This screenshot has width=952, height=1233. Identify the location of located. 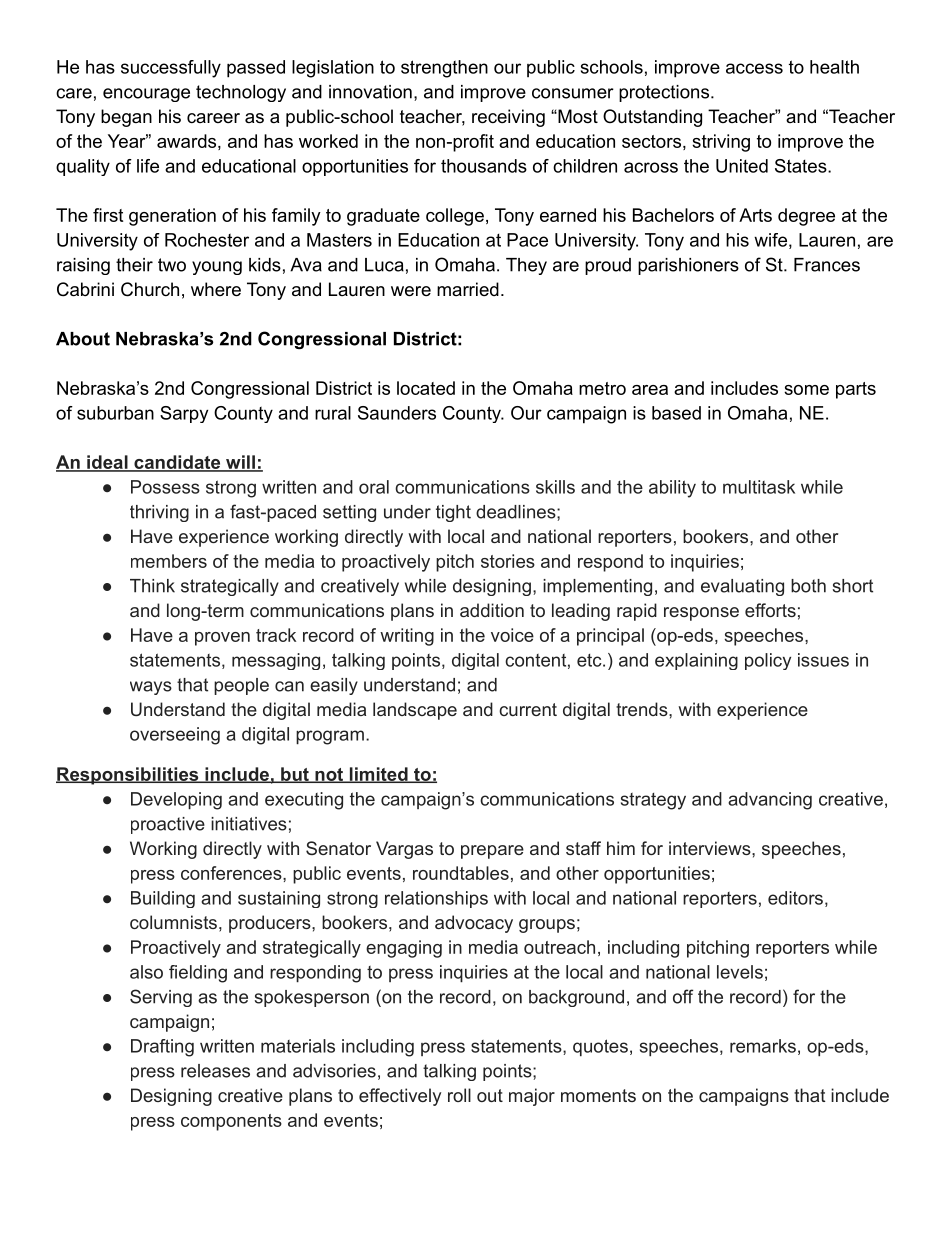
(426, 388).
